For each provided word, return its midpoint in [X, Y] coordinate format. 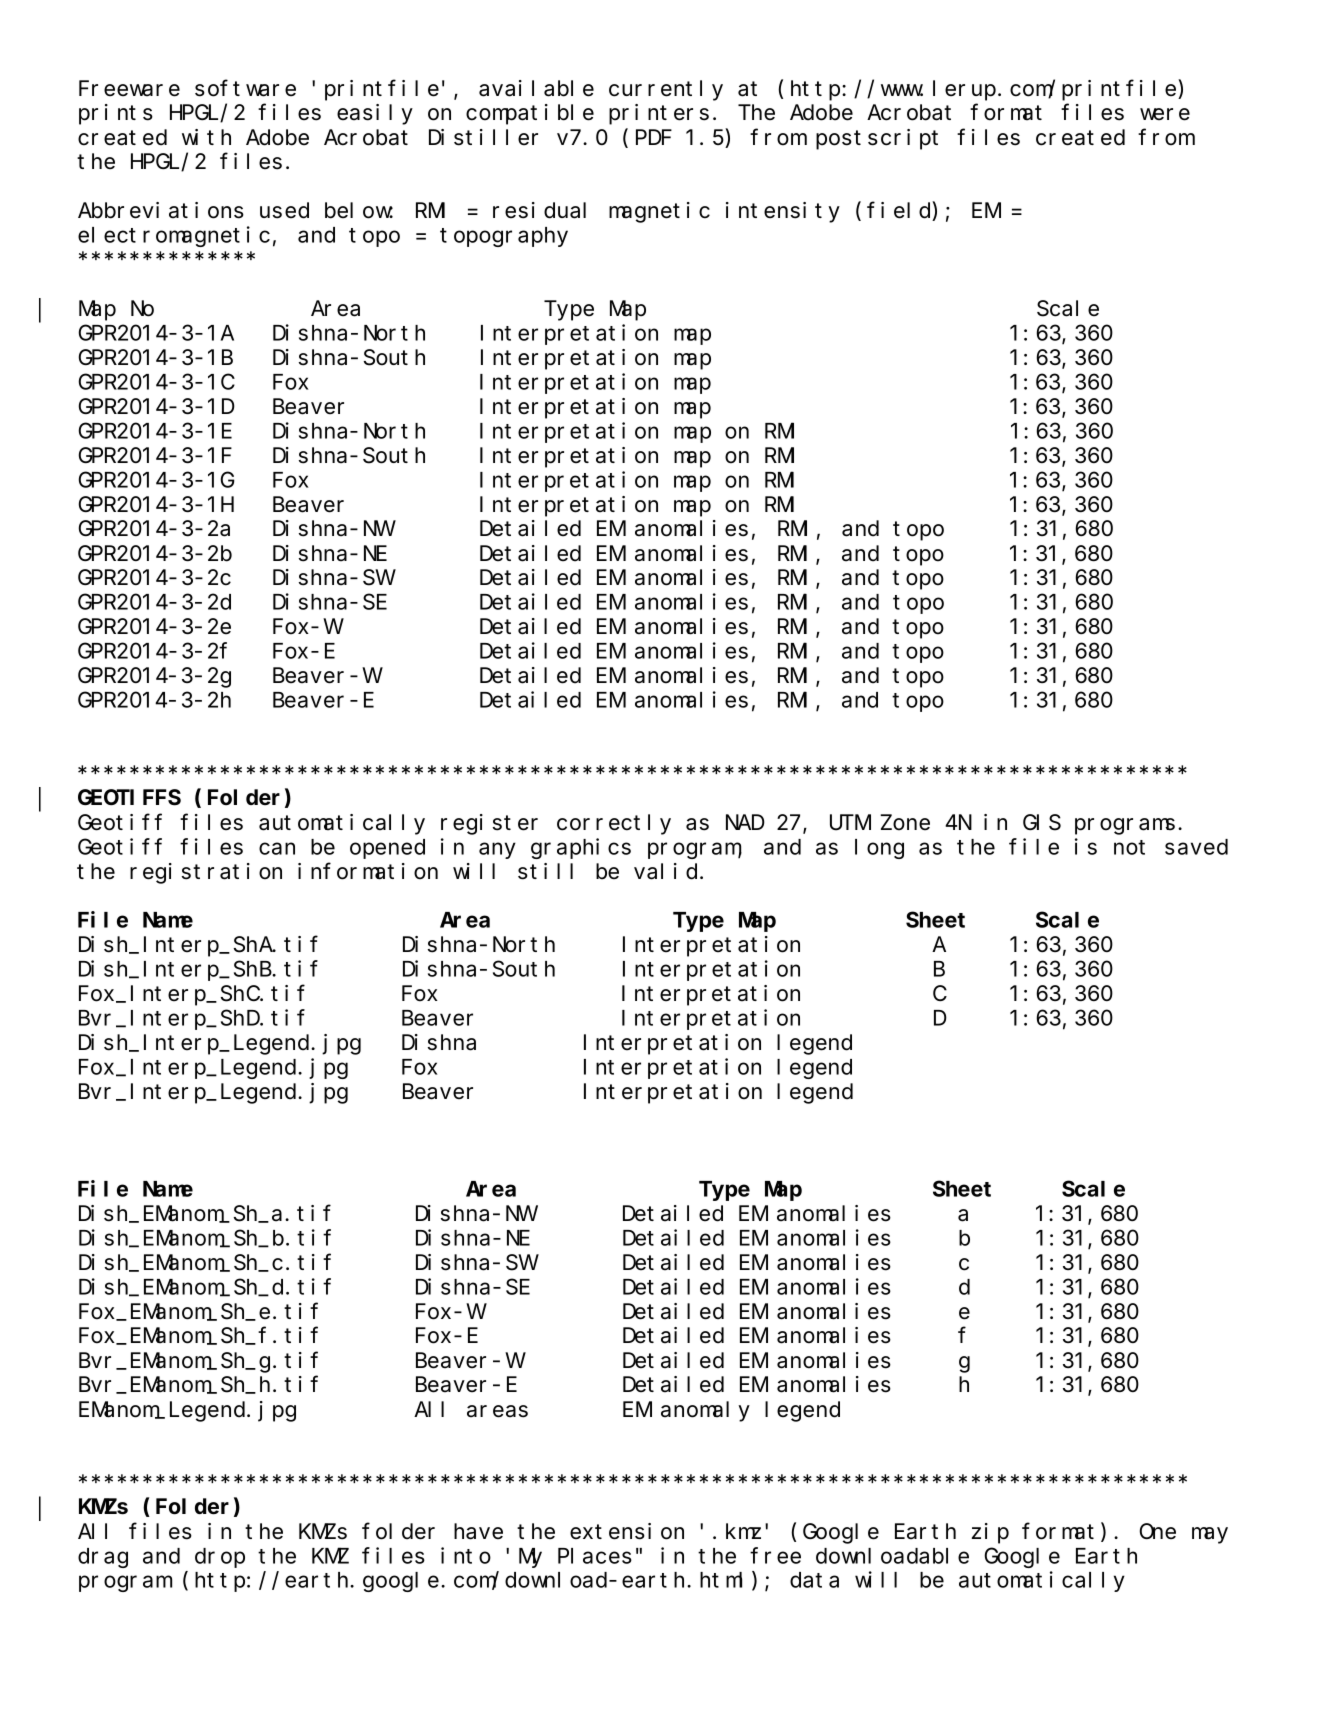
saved [1196, 847]
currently [666, 90]
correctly [614, 824]
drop [220, 1558]
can [277, 849]
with [206, 137]
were [1165, 114]
